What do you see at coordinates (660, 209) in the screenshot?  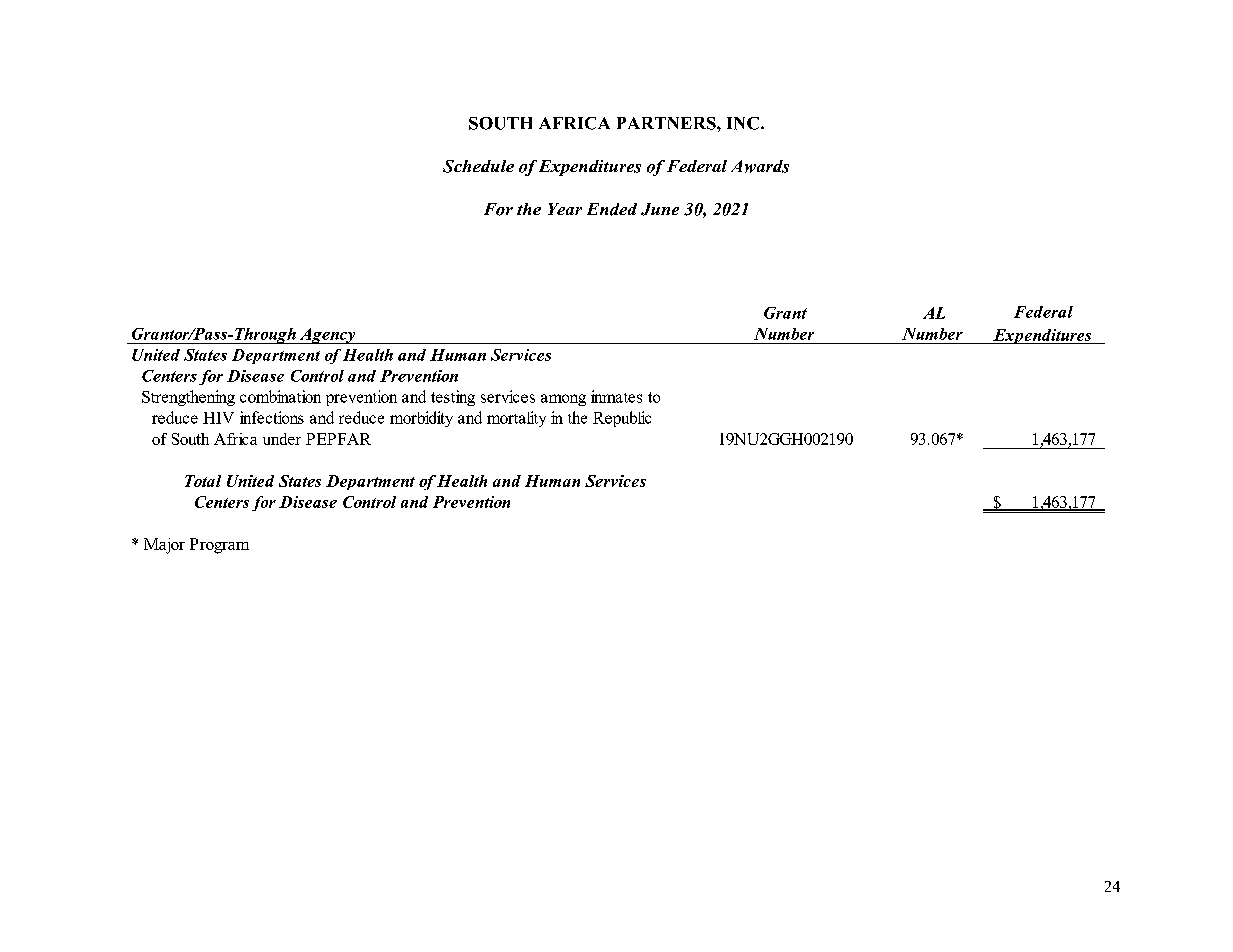 I see `June` at bounding box center [660, 209].
